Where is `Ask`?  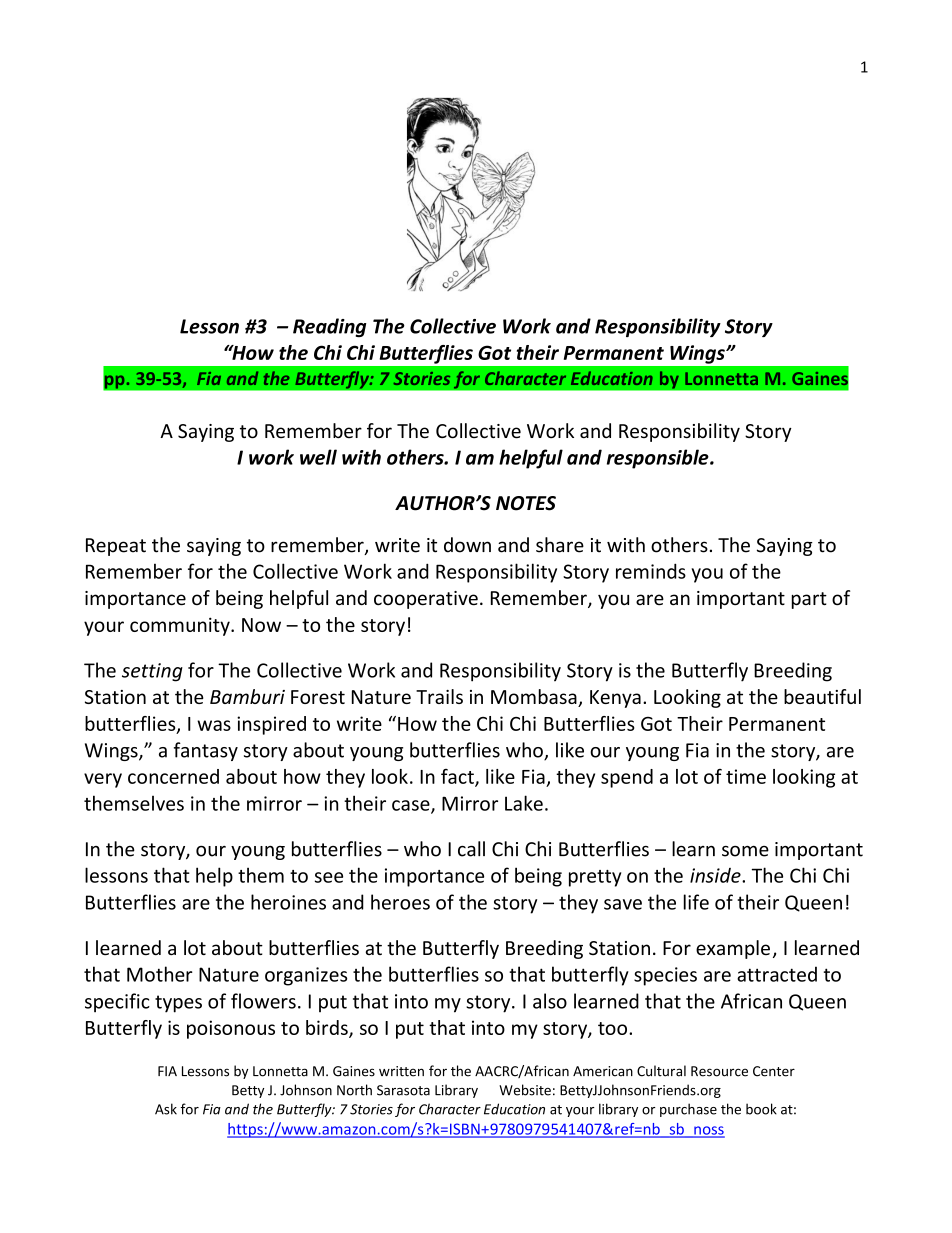 Ask is located at coordinates (166, 1109).
